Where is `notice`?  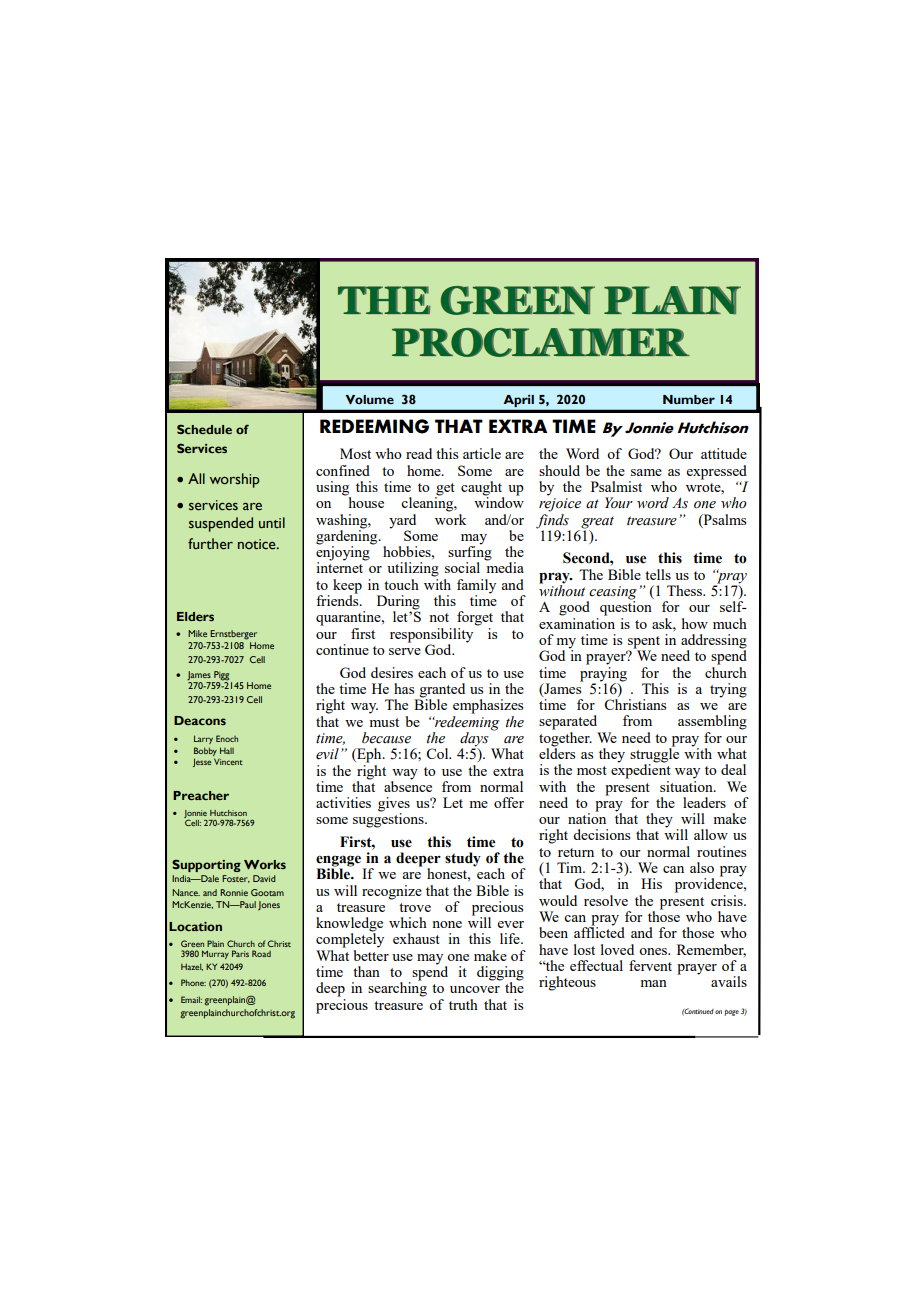
notice is located at coordinates (258, 544).
